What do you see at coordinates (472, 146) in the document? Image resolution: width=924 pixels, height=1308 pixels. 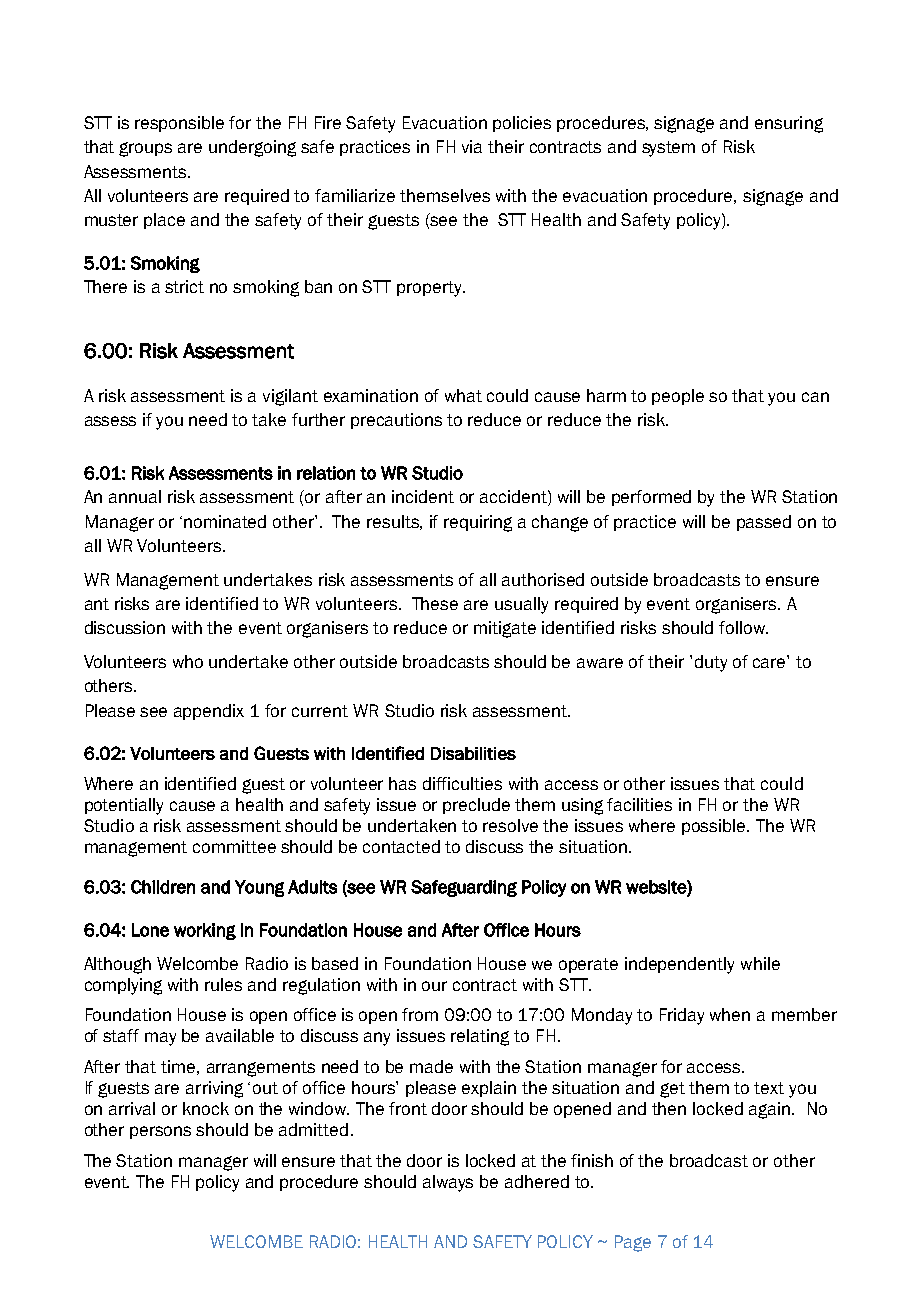 I see `via` at bounding box center [472, 146].
